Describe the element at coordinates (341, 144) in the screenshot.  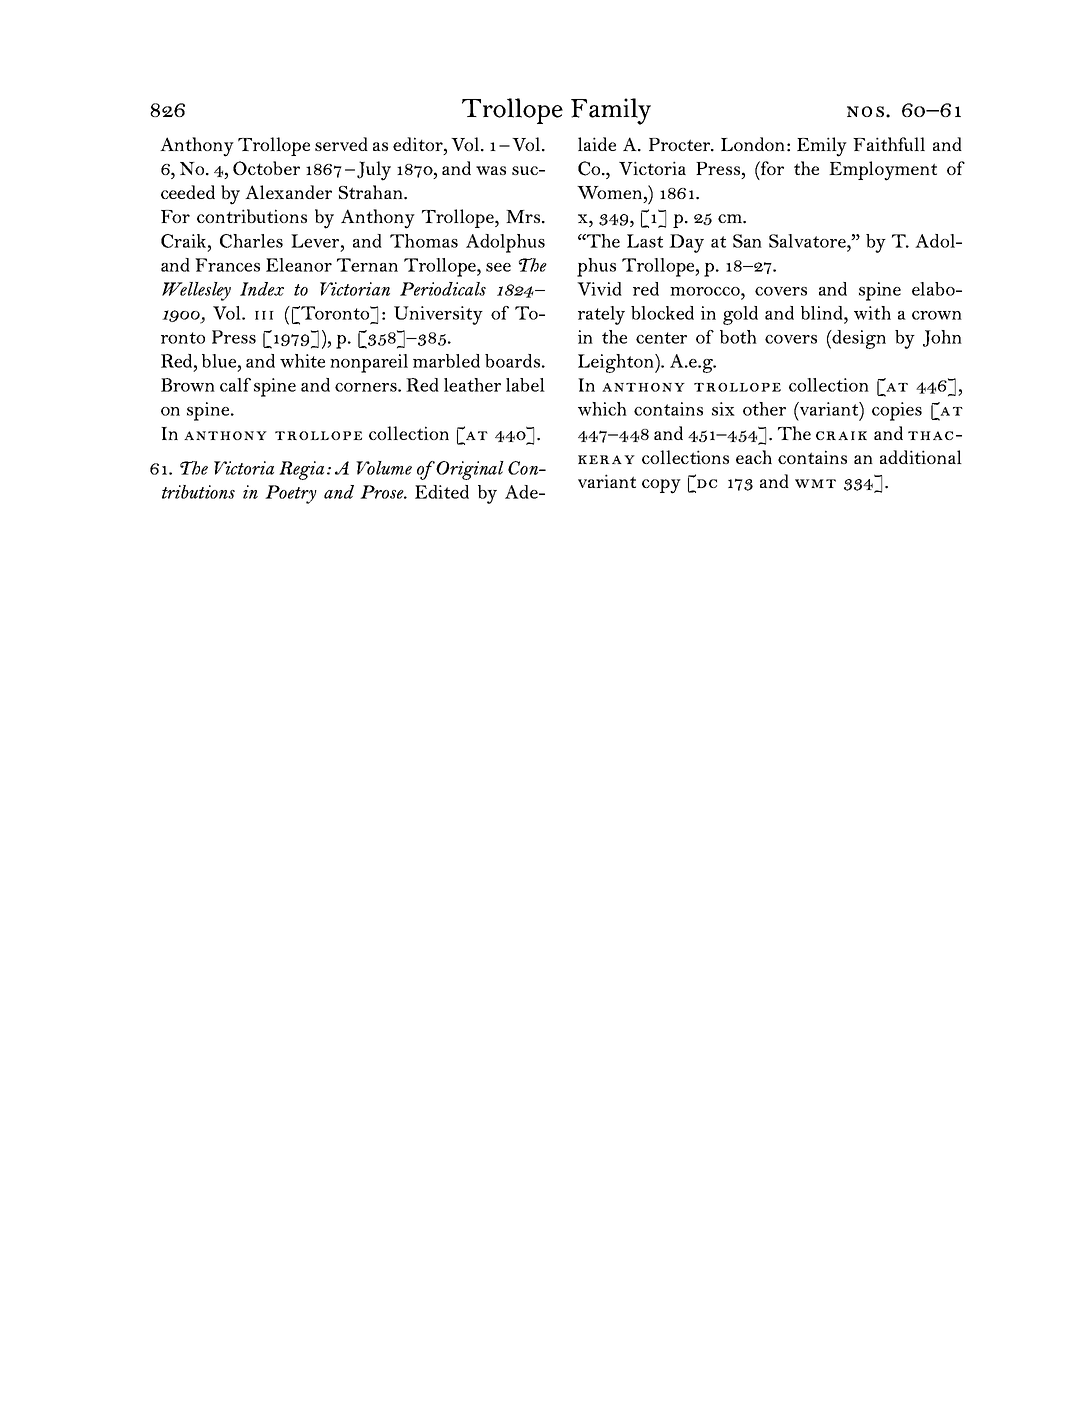
I see `served` at that location.
